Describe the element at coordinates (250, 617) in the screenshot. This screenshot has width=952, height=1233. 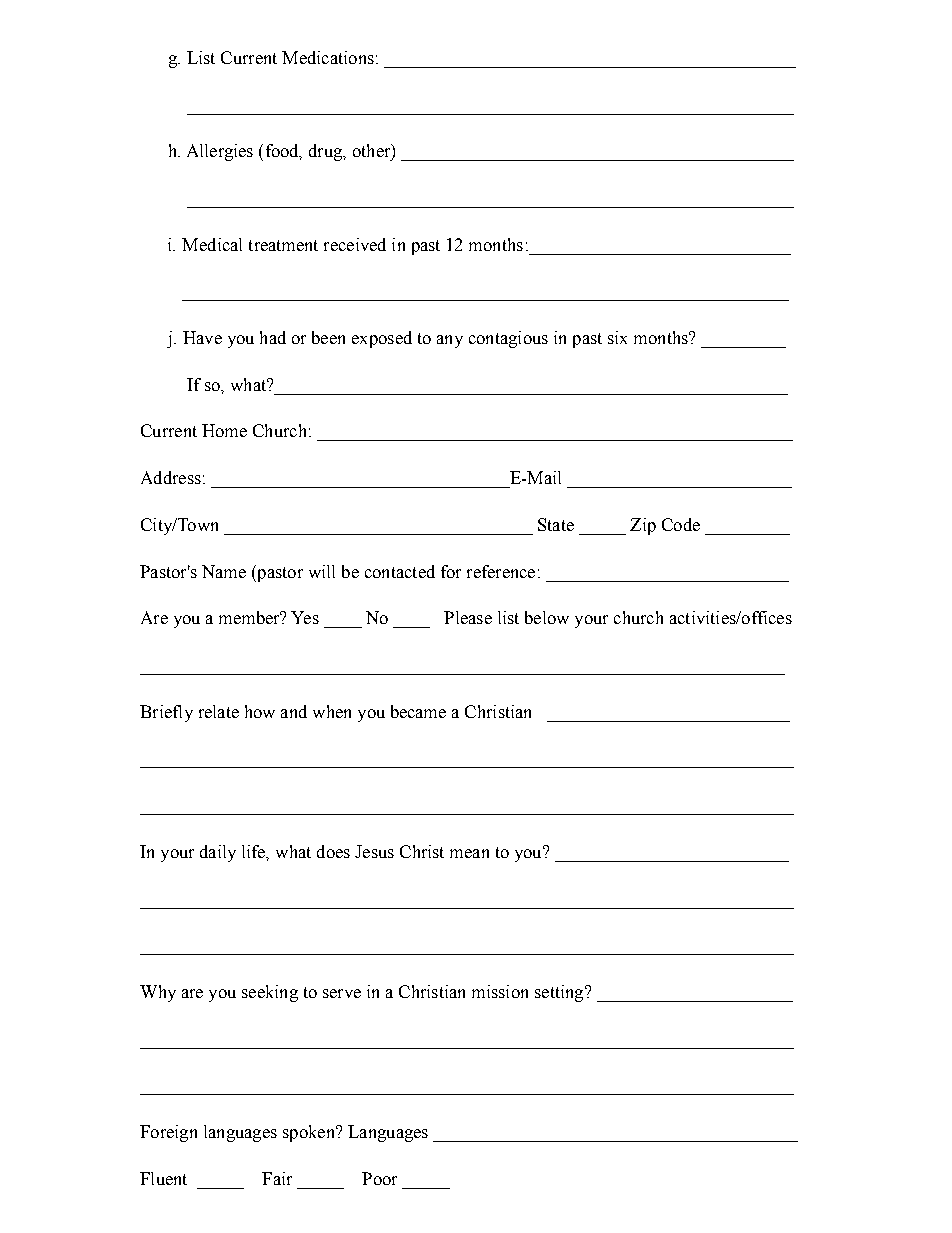
I see `member` at that location.
